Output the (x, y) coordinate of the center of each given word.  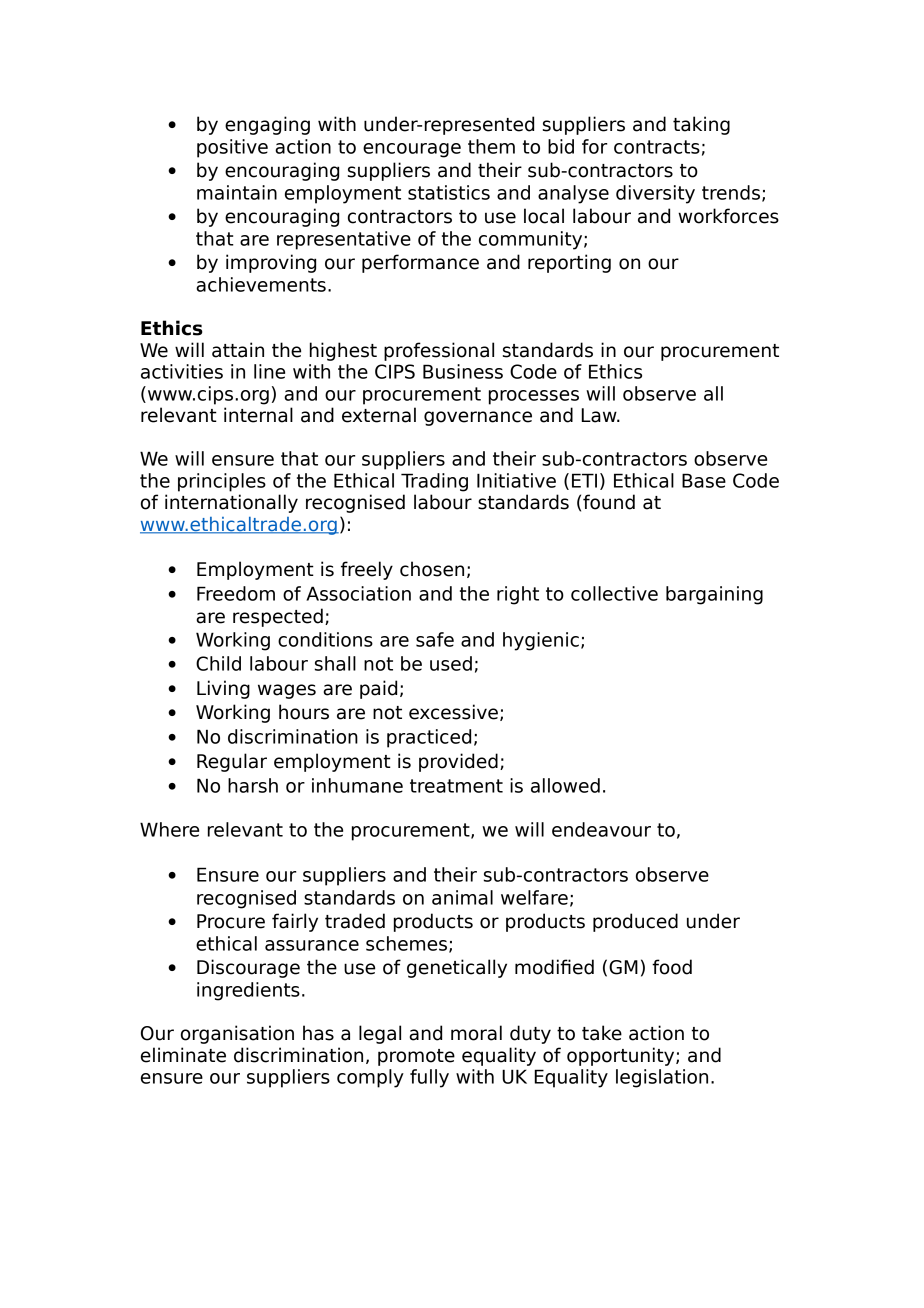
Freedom (236, 593)
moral (476, 1033)
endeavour (601, 829)
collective (614, 593)
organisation (237, 1034)
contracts (657, 147)
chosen (432, 569)
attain (238, 350)
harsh (253, 785)
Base (704, 480)
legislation (662, 1078)
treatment (456, 786)
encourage (412, 150)
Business (463, 371)
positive (232, 148)
